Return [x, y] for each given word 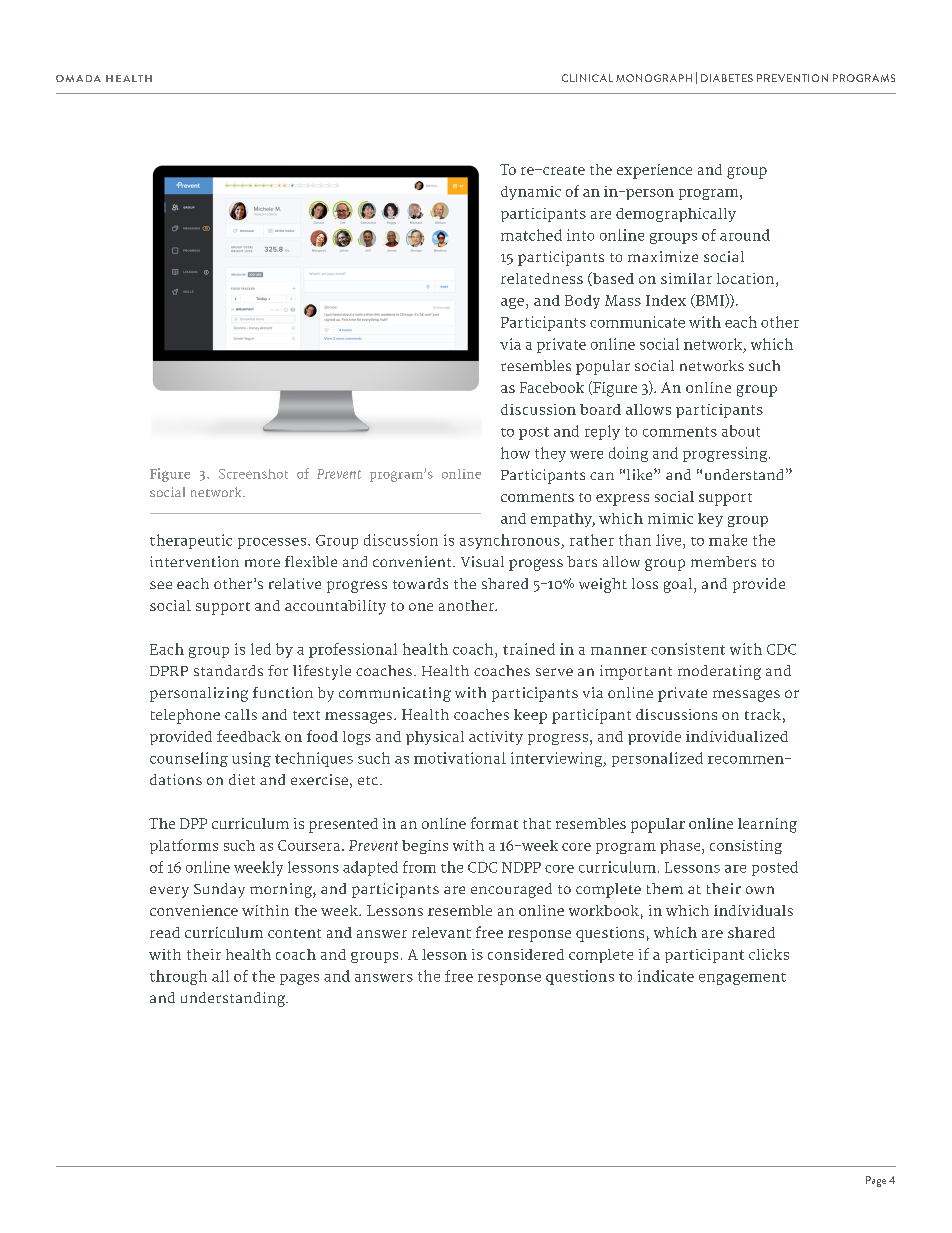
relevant [441, 932]
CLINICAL [587, 78]
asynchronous [511, 541]
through [178, 977]
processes [273, 543]
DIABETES [727, 78]
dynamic [531, 193]
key [710, 520]
